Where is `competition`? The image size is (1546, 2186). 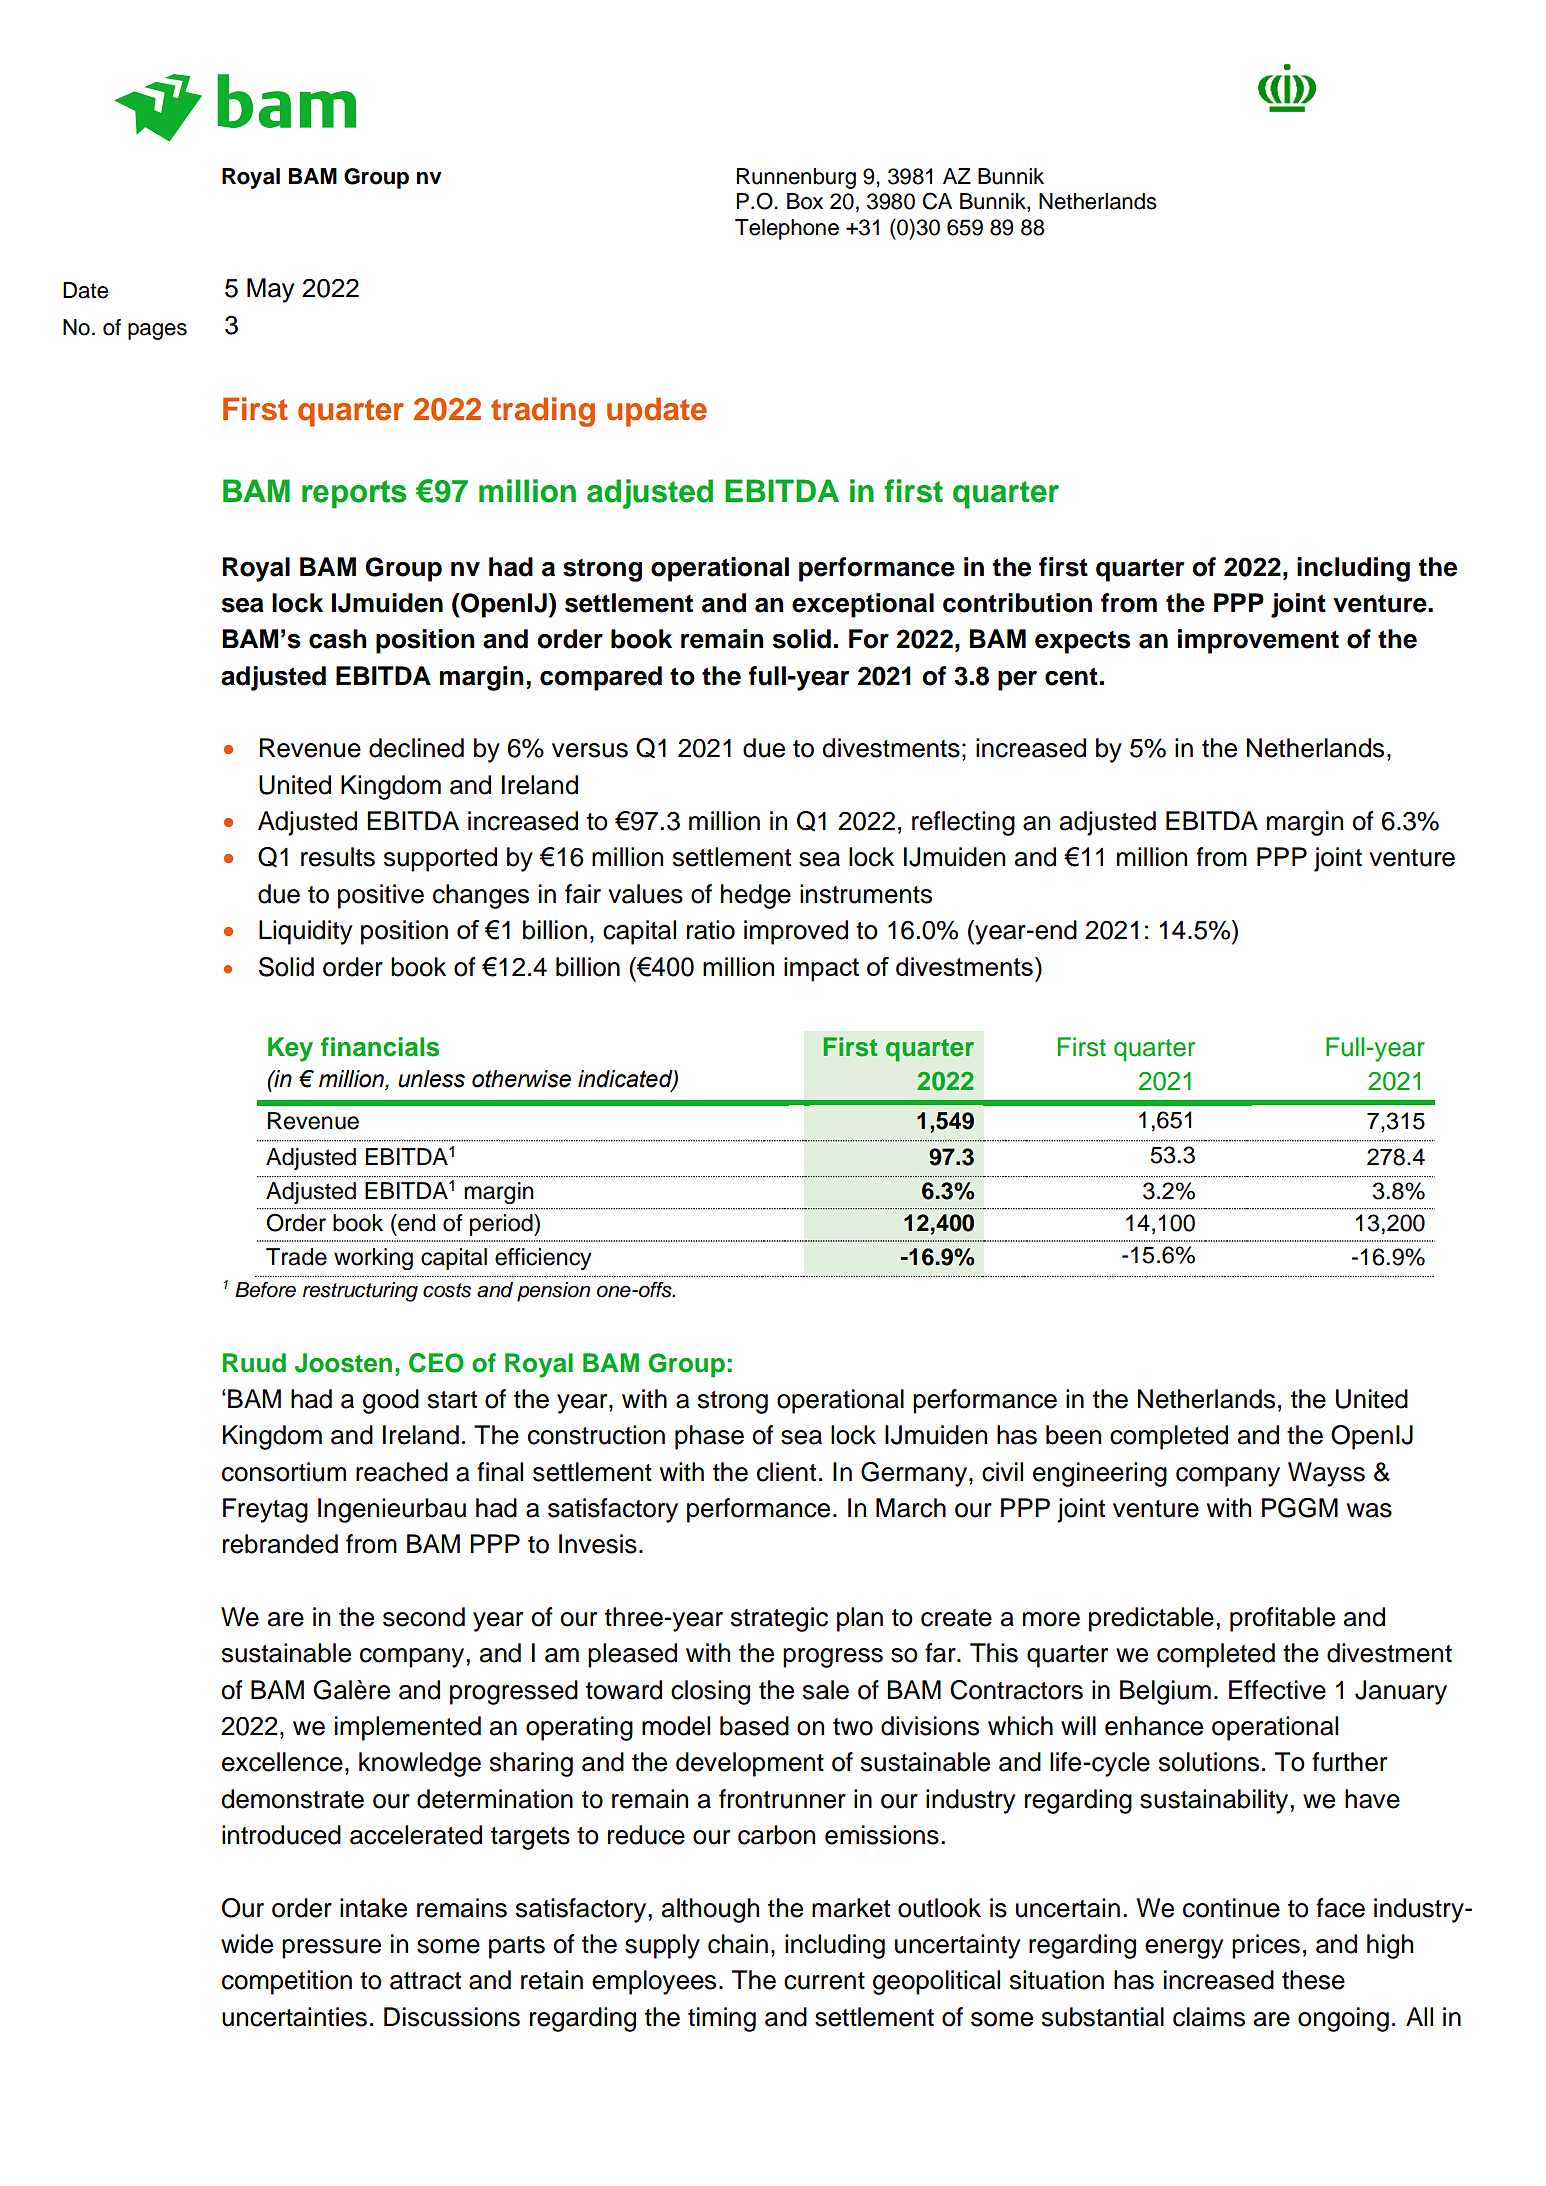
competition is located at coordinates (287, 1982).
